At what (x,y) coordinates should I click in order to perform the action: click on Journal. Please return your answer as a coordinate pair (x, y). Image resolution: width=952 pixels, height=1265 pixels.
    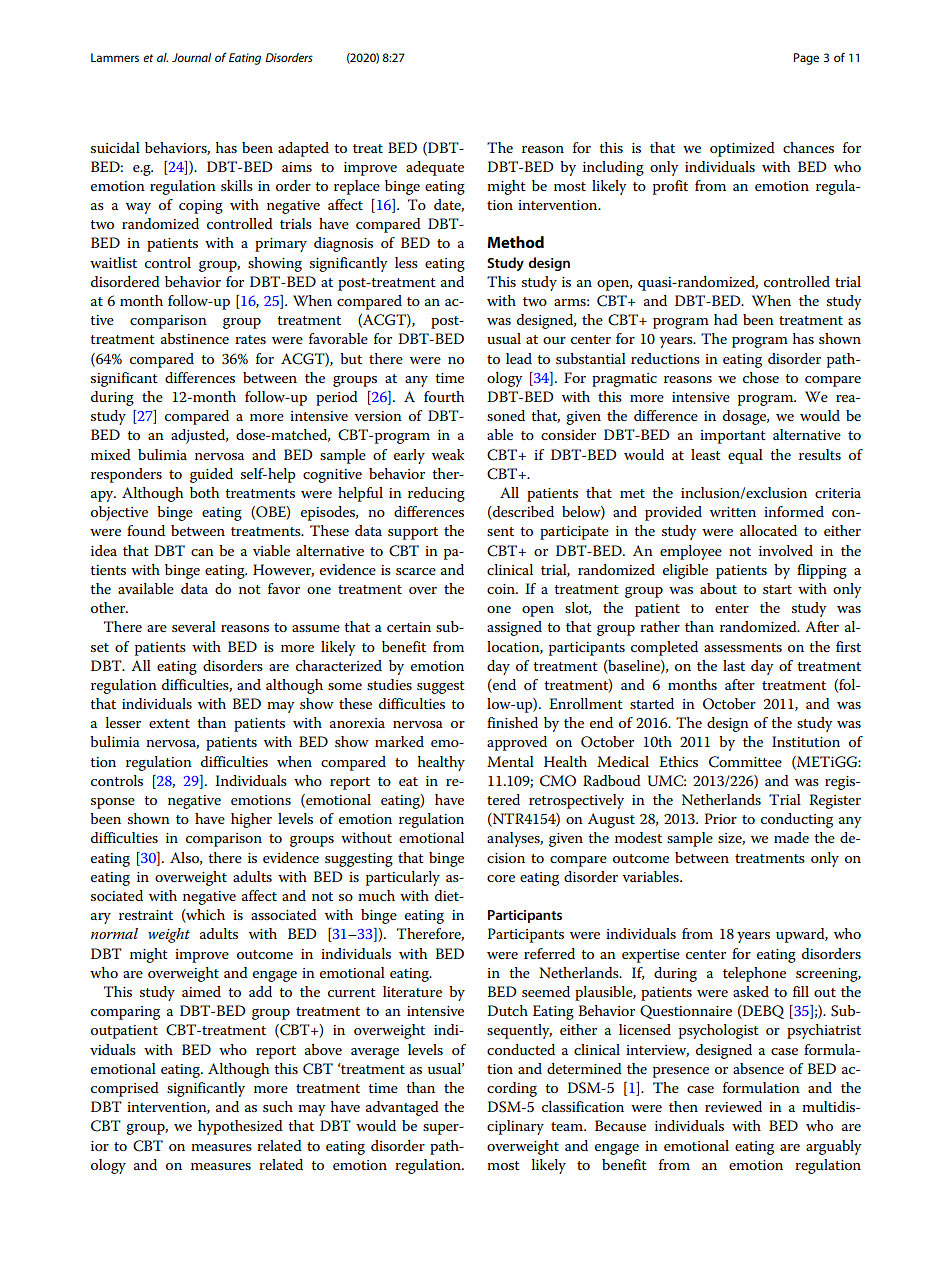
    Looking at the image, I should click on (191, 57).
